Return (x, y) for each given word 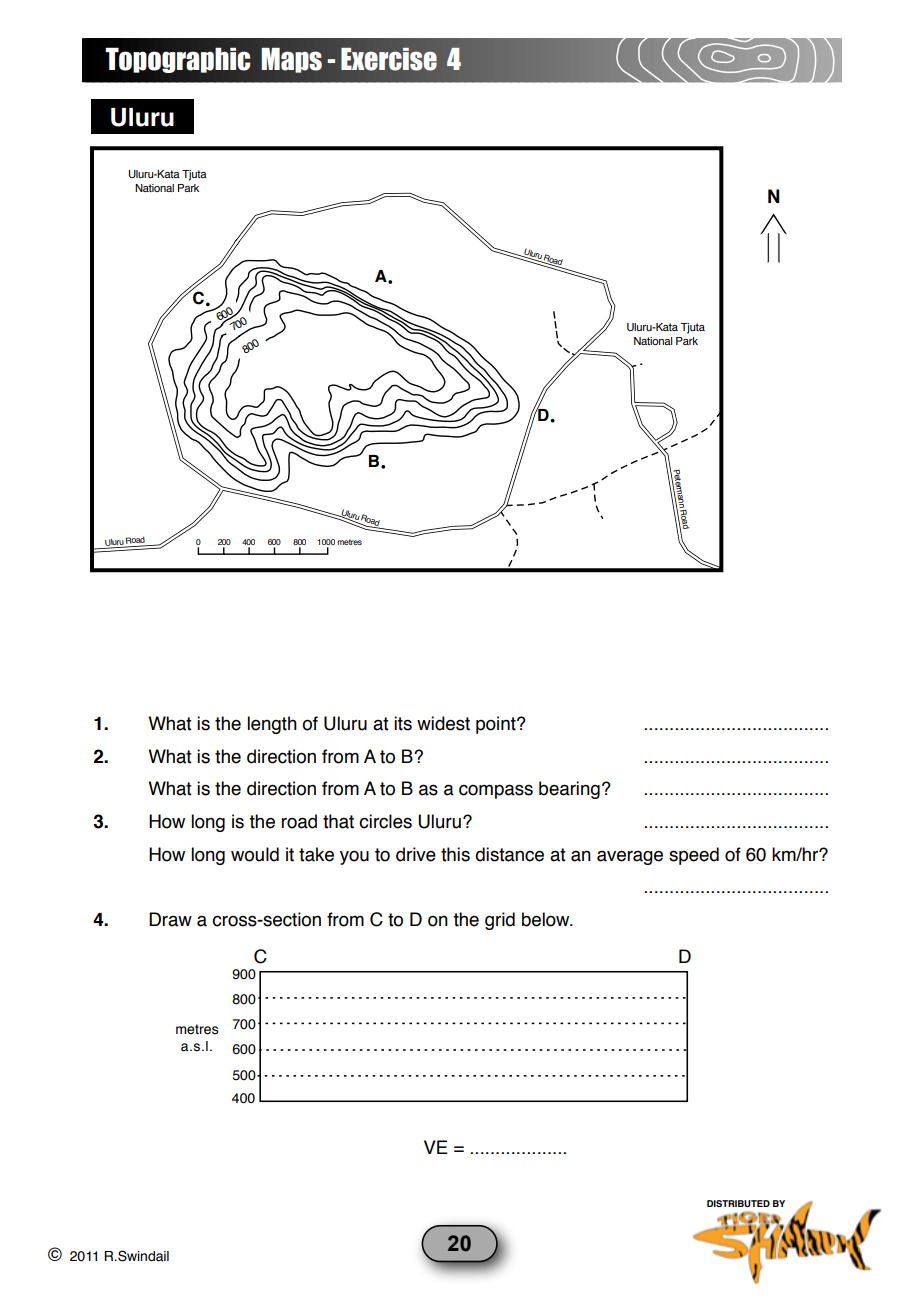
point (497, 725)
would (255, 854)
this (455, 854)
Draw (170, 919)
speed (694, 856)
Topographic (178, 60)
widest (443, 723)
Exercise (389, 59)
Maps (292, 60)
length (272, 725)
